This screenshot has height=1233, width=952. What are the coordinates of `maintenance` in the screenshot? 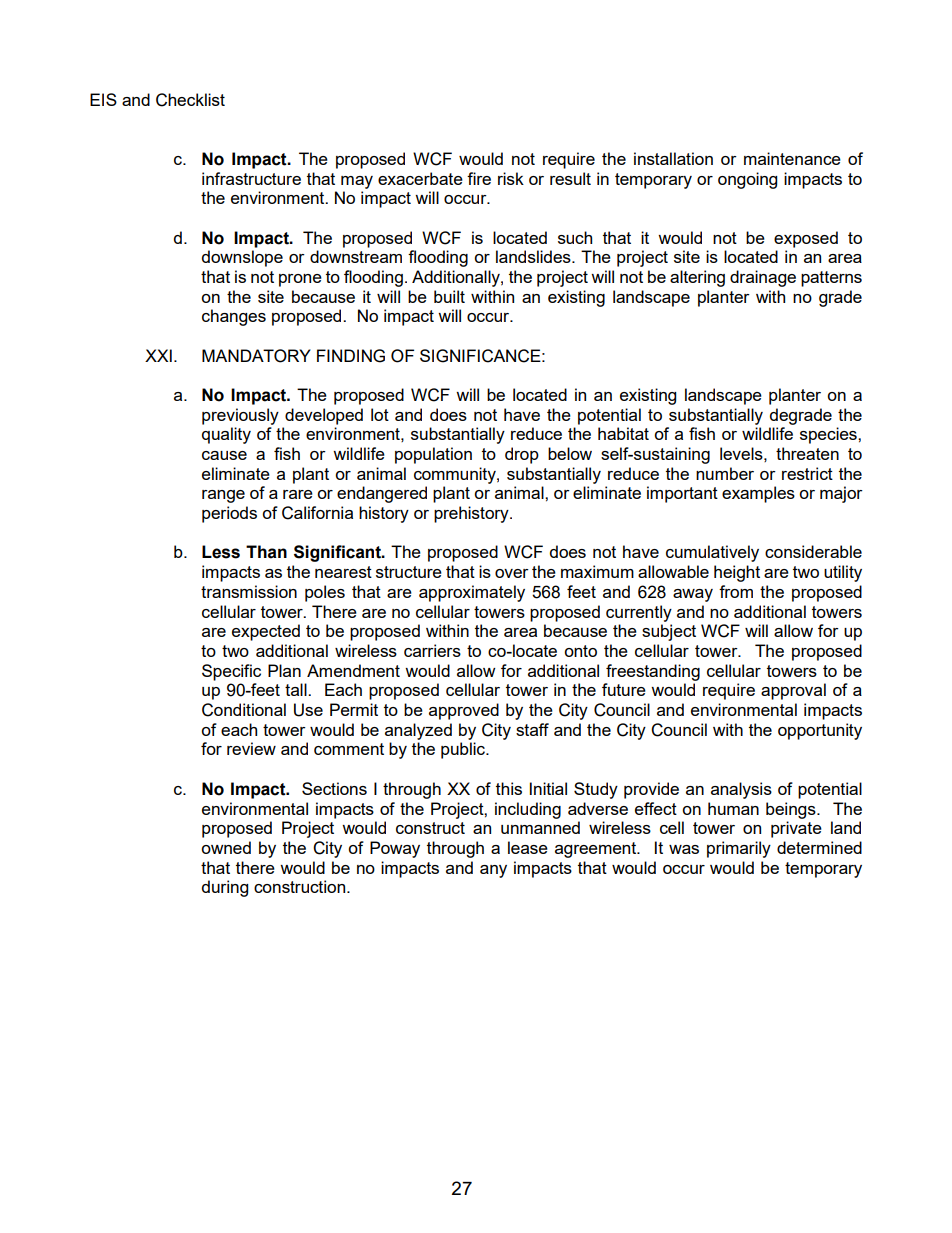 It's located at (792, 158).
